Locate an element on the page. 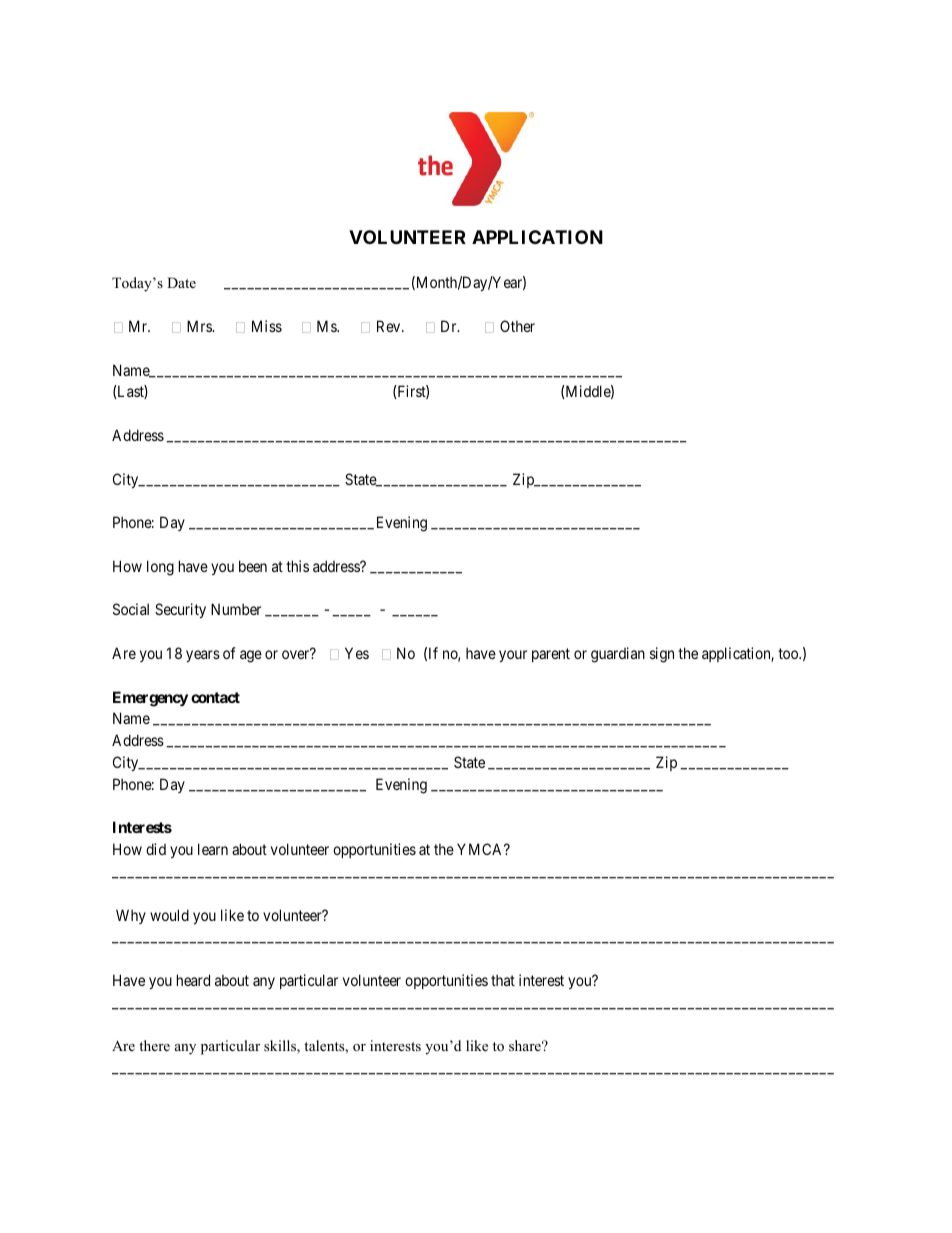  there is located at coordinates (154, 1045).
